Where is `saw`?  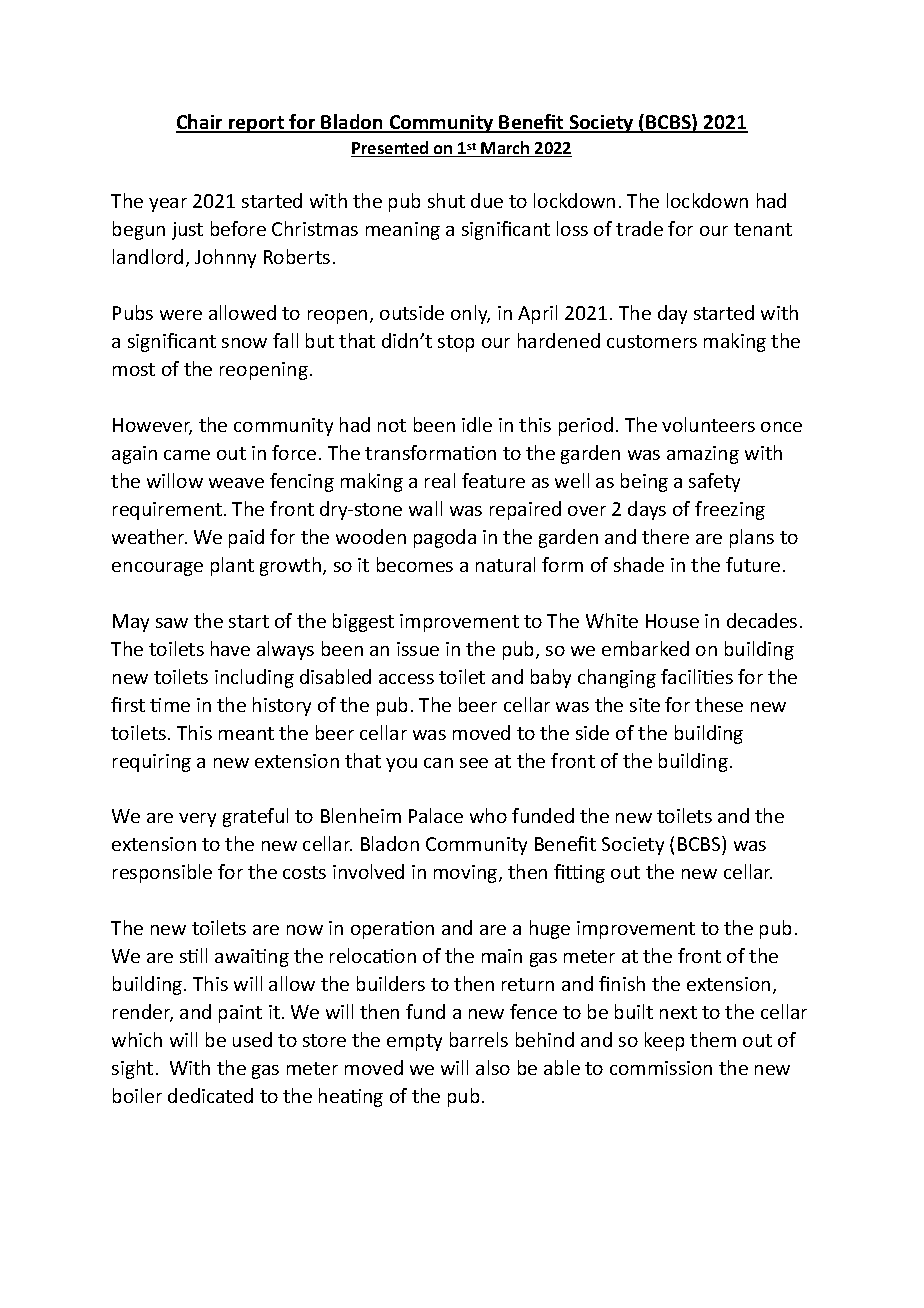 saw is located at coordinates (172, 623).
